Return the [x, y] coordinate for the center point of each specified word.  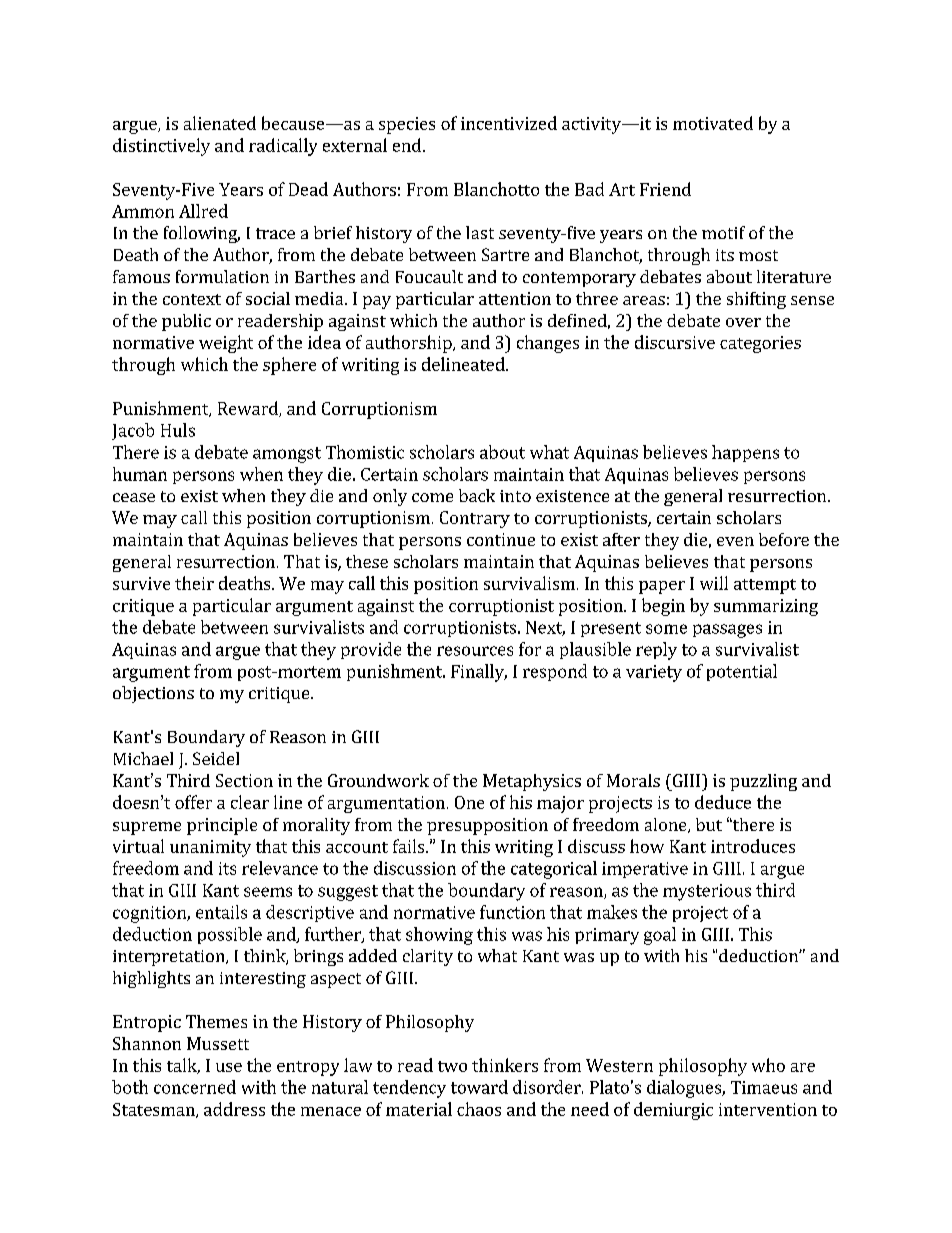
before [784, 539]
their [194, 583]
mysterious [707, 892]
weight [226, 344]
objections [153, 694]
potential [742, 672]
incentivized [509, 123]
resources [475, 651]
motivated [713, 123]
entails [221, 912]
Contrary [475, 519]
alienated [220, 123]
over [743, 322]
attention [515, 298]
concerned [195, 1087]
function [512, 912]
